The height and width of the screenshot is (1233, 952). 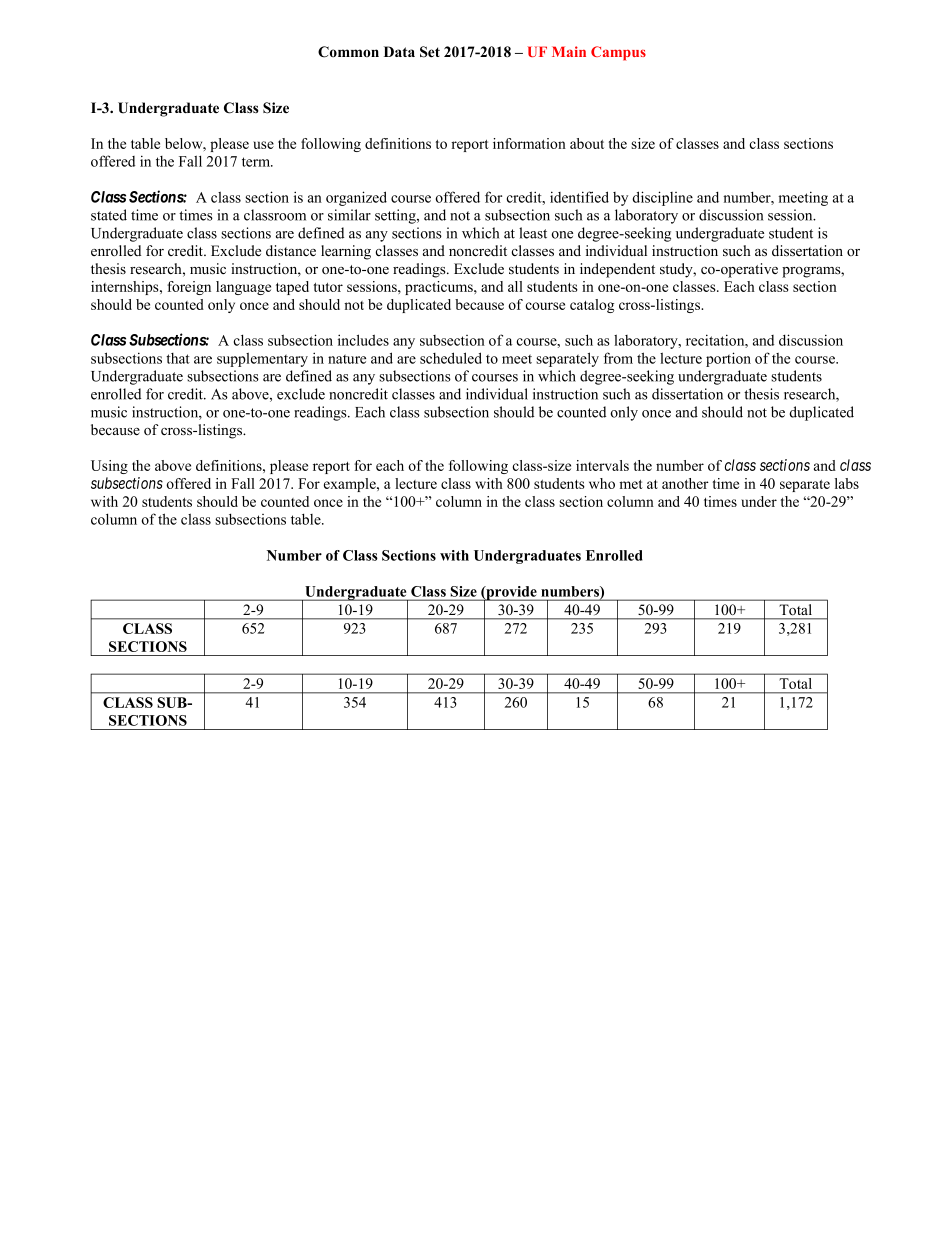 What do you see at coordinates (533, 233) in the screenshot?
I see `least` at bounding box center [533, 233].
